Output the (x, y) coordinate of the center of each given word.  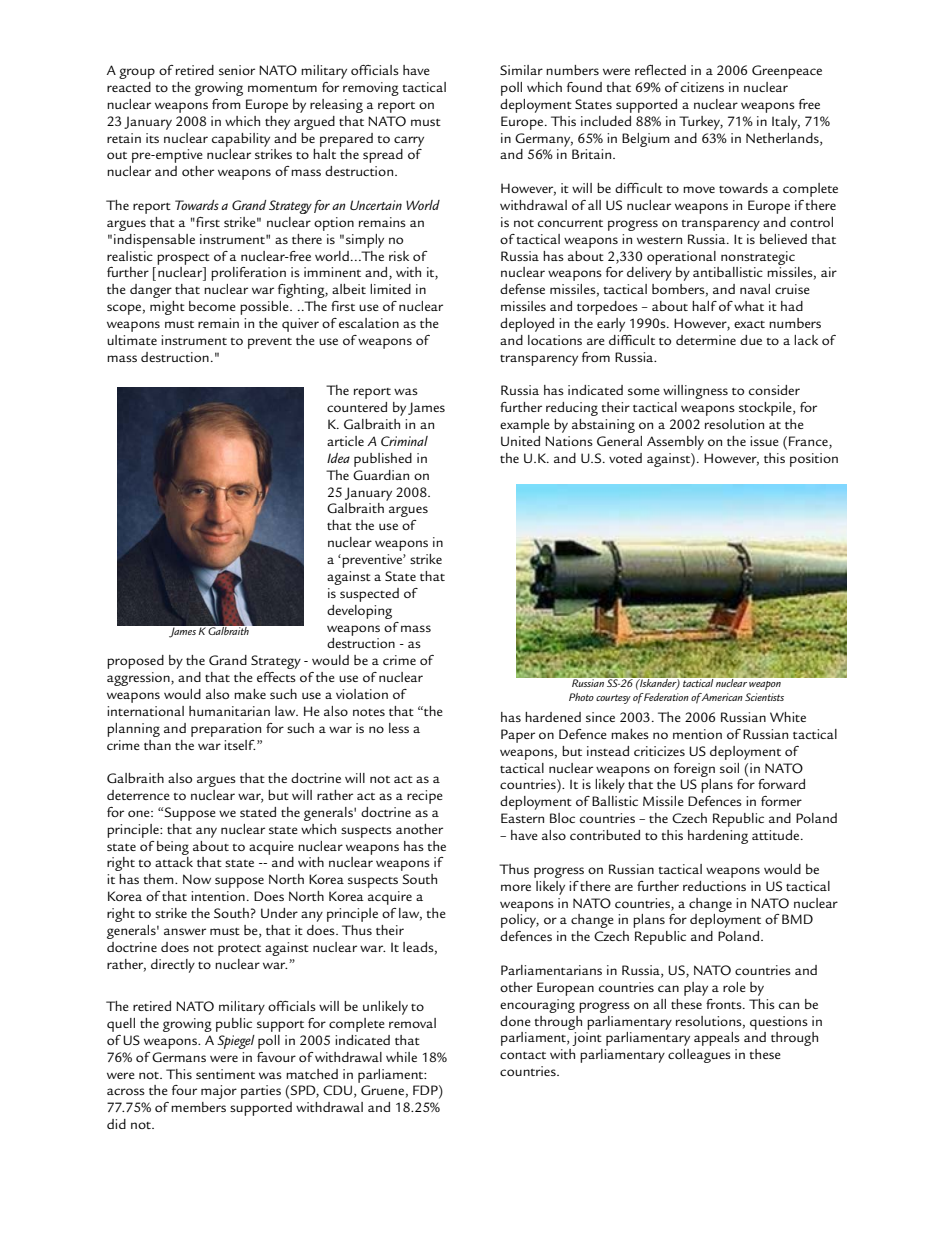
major (219, 1092)
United (520, 441)
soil (729, 768)
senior (237, 70)
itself (240, 745)
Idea (338, 458)
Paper (518, 736)
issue (764, 441)
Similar (521, 70)
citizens (702, 87)
